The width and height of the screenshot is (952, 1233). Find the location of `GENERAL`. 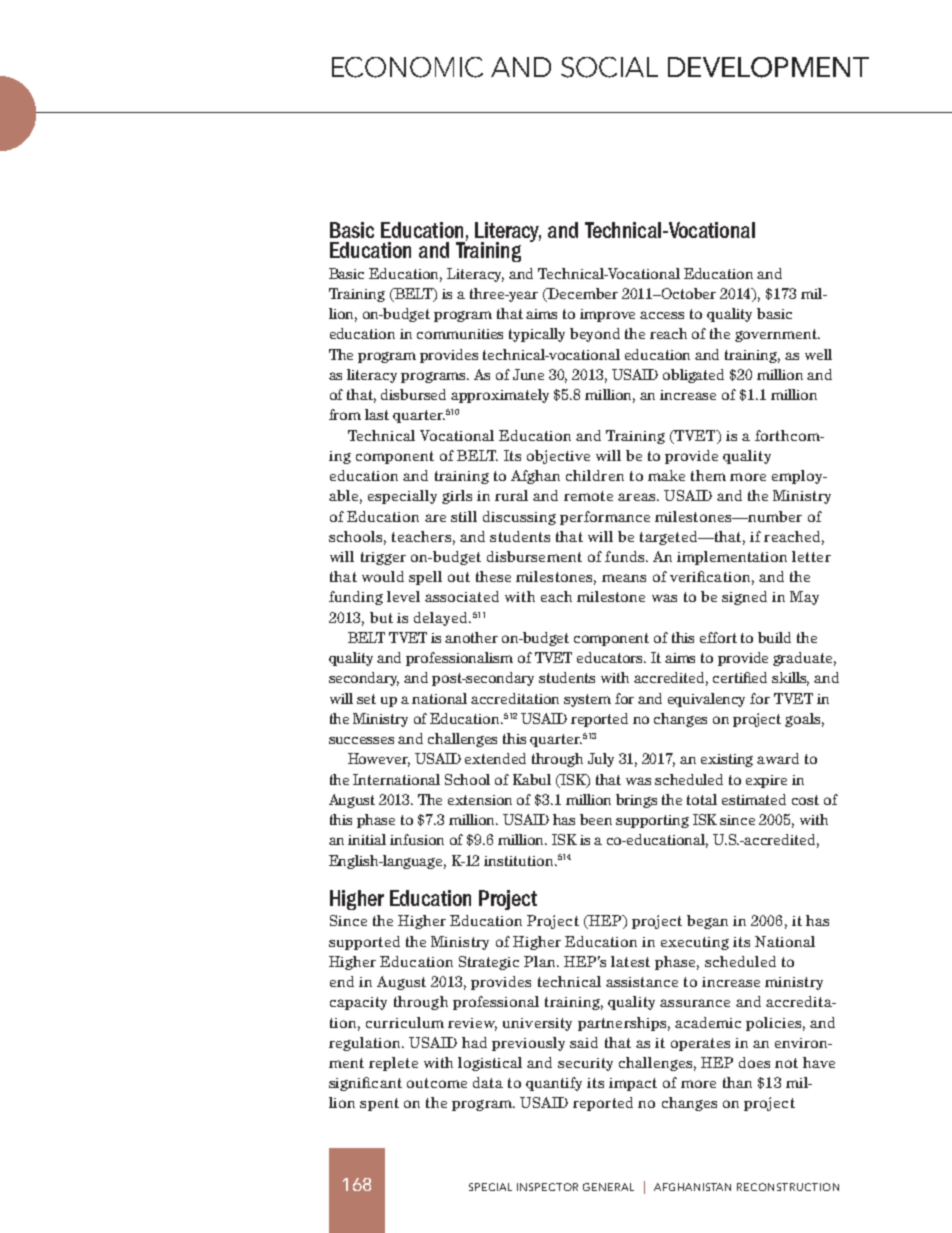

GENERAL is located at coordinates (608, 1187).
